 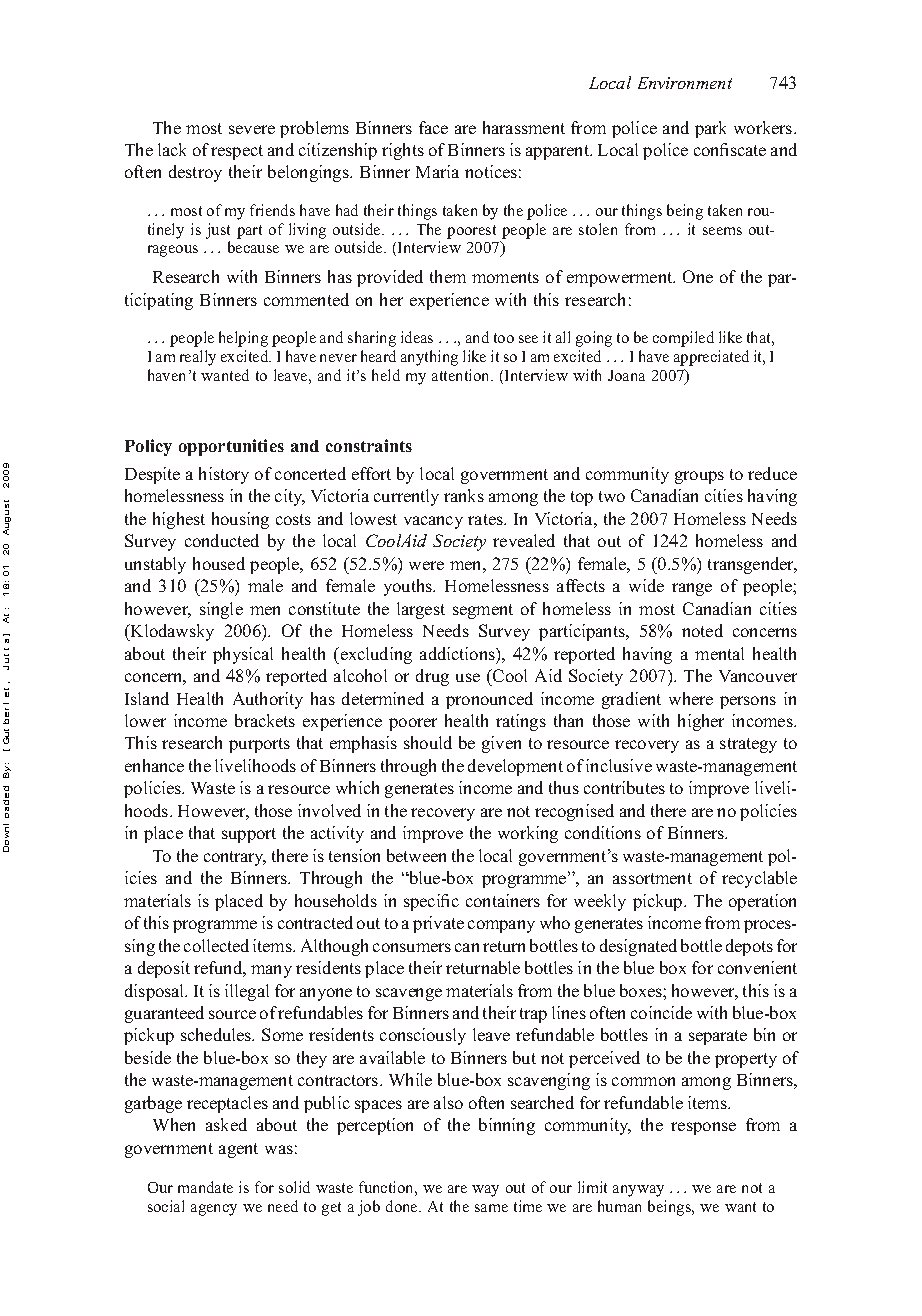 What do you see at coordinates (710, 129) in the screenshot?
I see `park` at bounding box center [710, 129].
